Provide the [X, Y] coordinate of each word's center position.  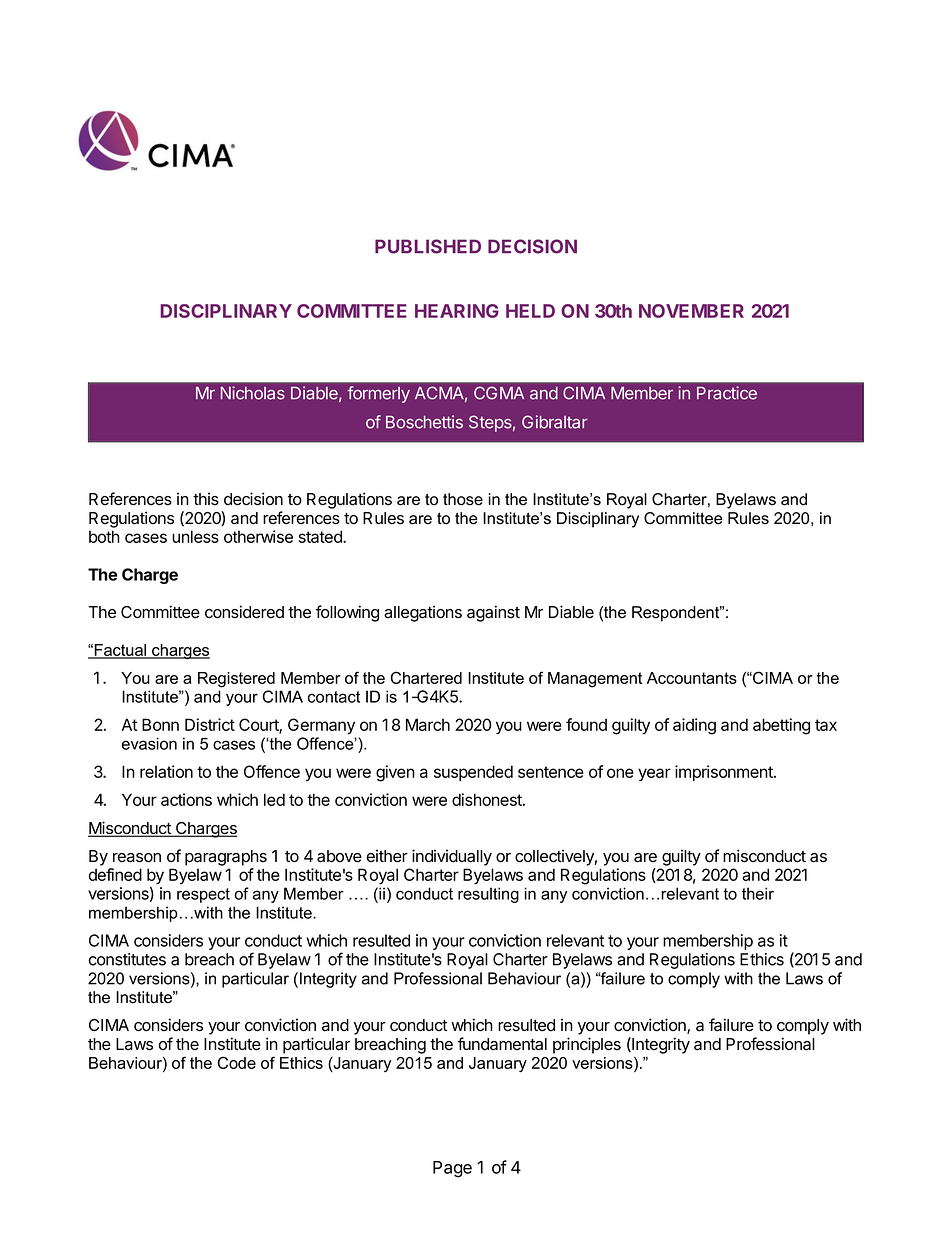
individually [452, 857]
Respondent [677, 614]
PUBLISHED [428, 246]
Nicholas [253, 393]
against [493, 613]
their [758, 893]
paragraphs [226, 858]
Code [237, 1062]
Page [452, 1169]
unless [195, 536]
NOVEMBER [691, 311]
